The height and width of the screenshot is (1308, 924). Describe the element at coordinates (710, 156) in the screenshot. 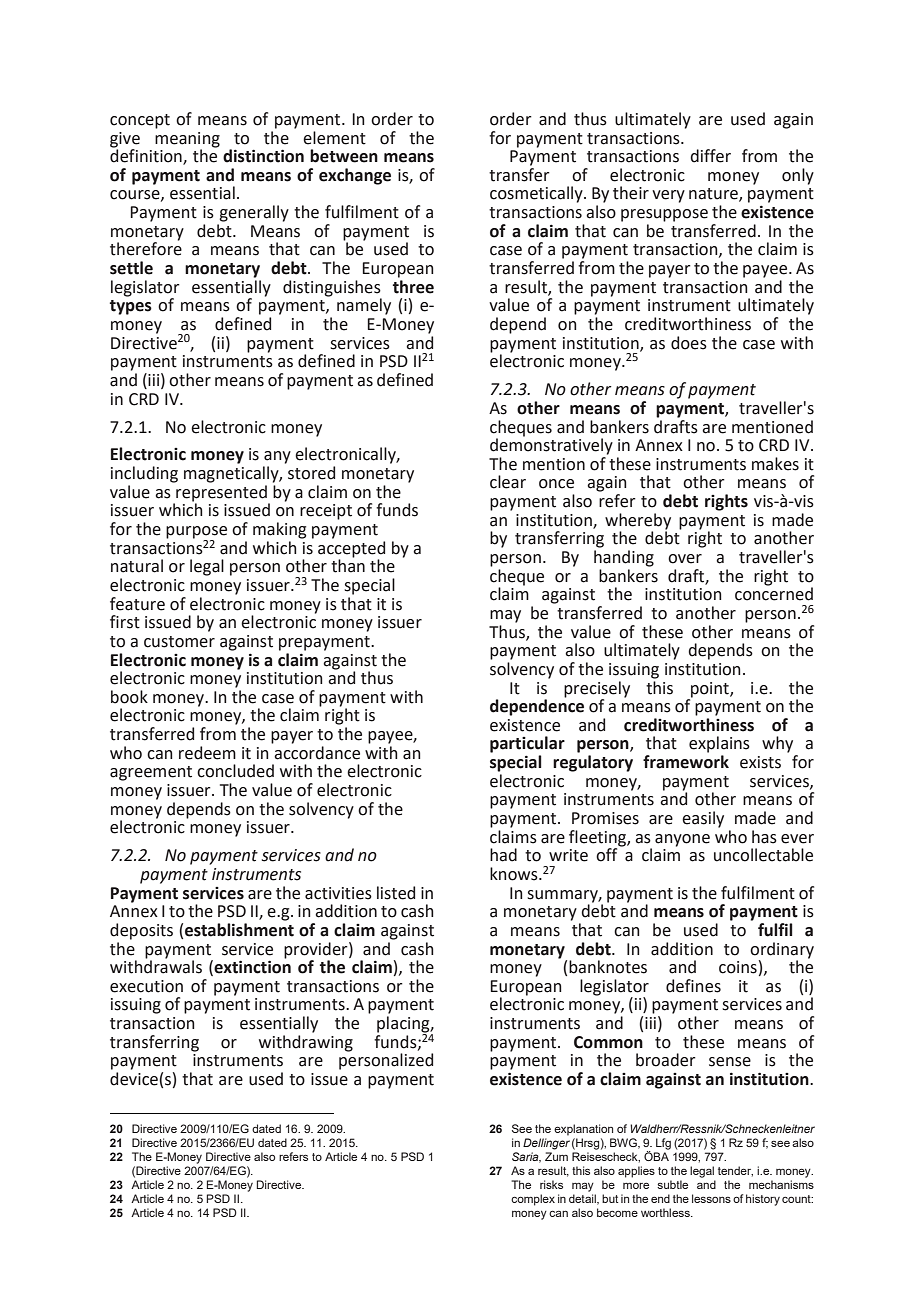

I see `differ` at that location.
